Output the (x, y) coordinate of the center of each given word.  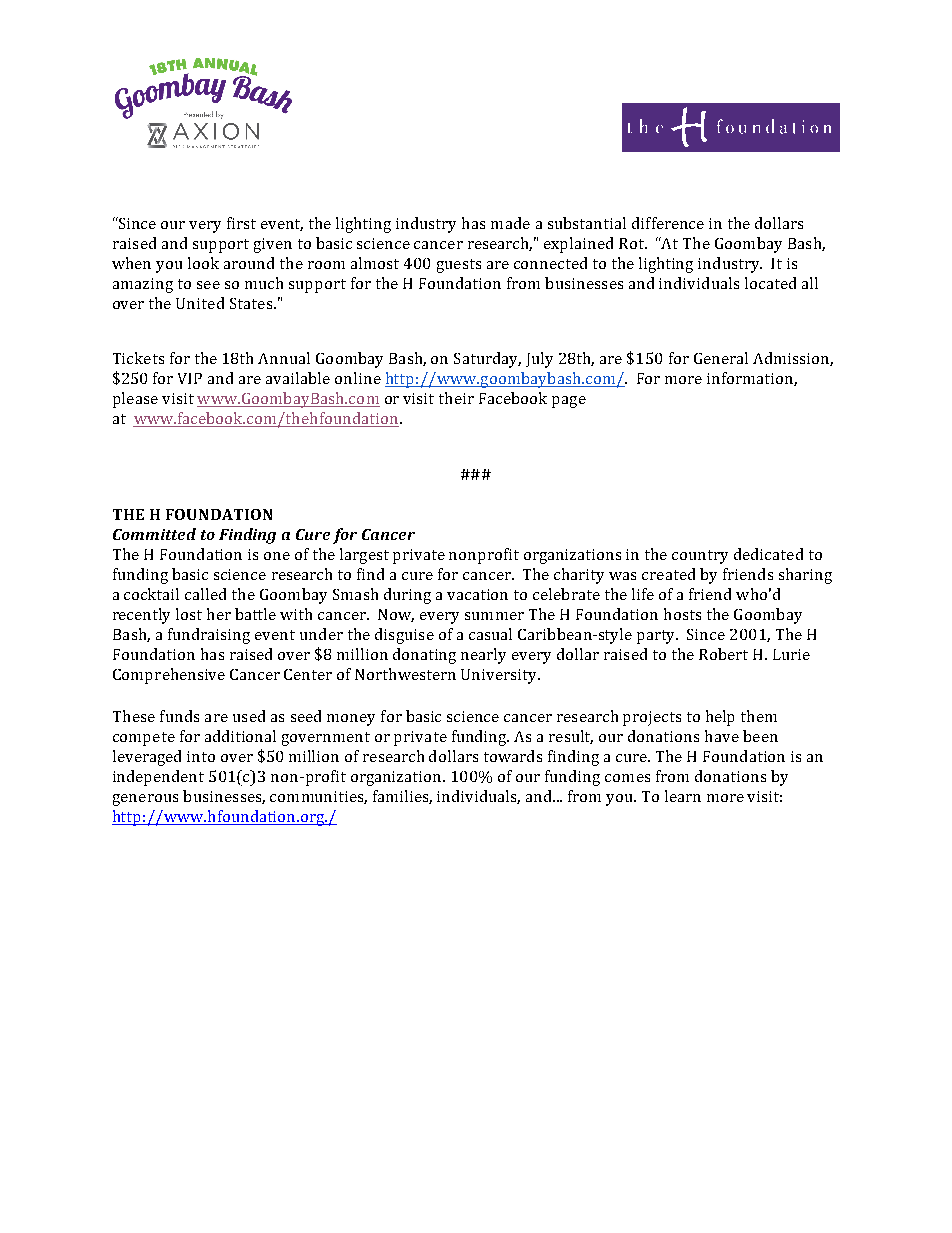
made (510, 223)
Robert (723, 654)
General (721, 358)
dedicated (768, 554)
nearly (483, 656)
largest (364, 556)
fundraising (209, 636)
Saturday (487, 360)
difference (668, 223)
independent (158, 778)
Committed (154, 534)
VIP (190, 378)
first (241, 223)
